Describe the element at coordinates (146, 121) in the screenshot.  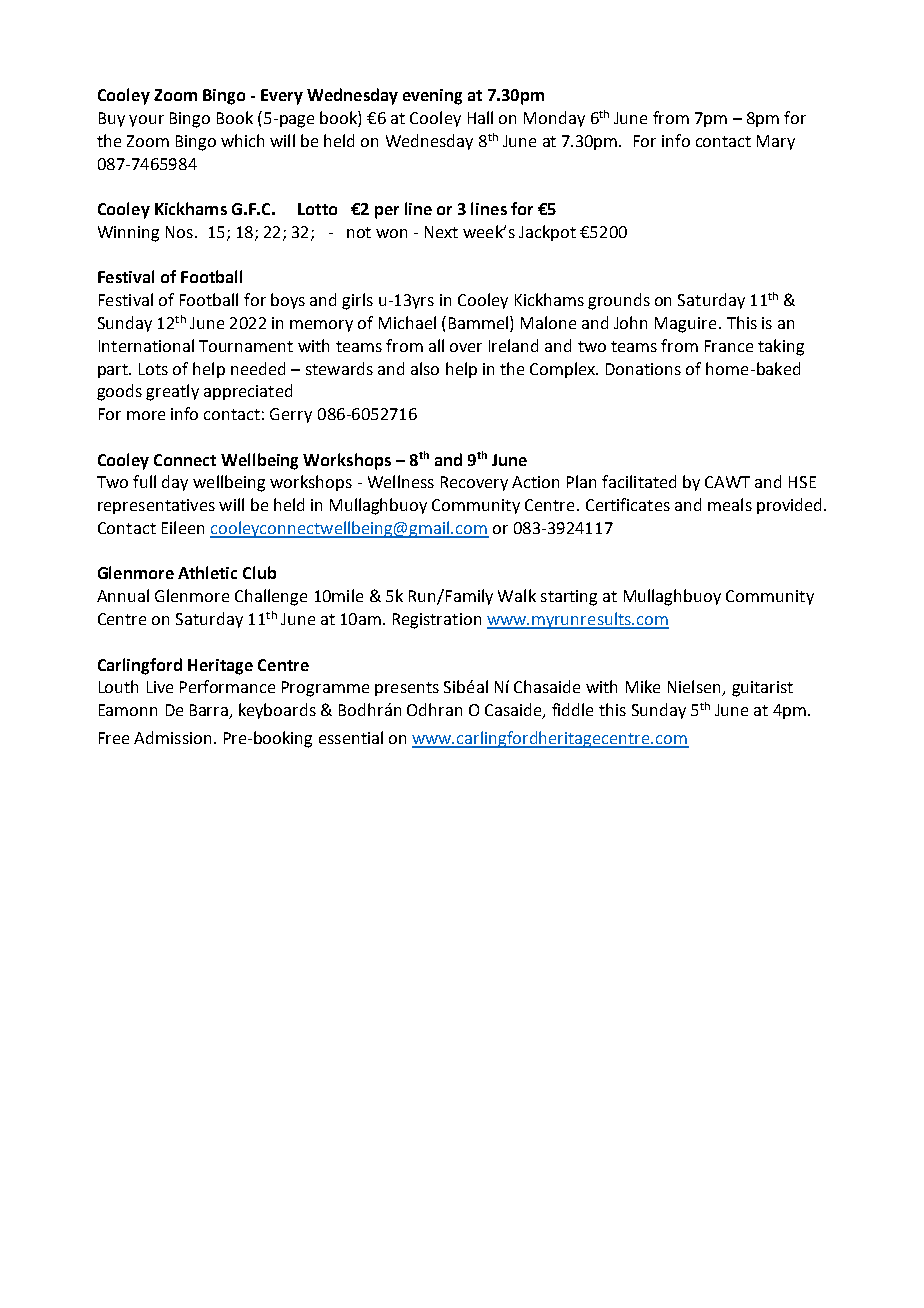
I see `your` at that location.
